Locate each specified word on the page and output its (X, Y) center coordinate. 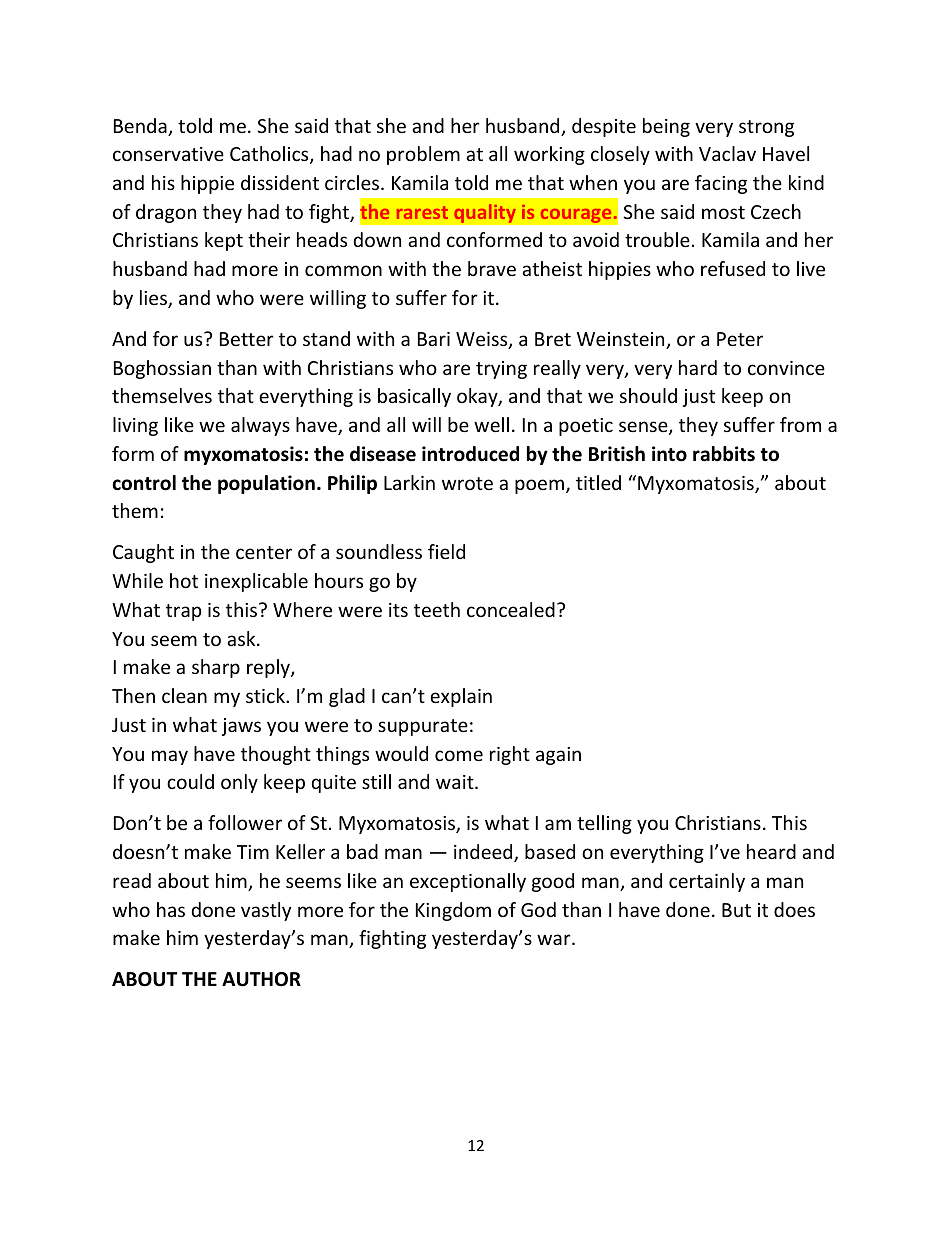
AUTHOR (261, 979)
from (800, 424)
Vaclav (727, 153)
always (260, 426)
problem (423, 155)
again (558, 756)
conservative (168, 154)
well (491, 424)
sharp (216, 668)
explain (461, 697)
